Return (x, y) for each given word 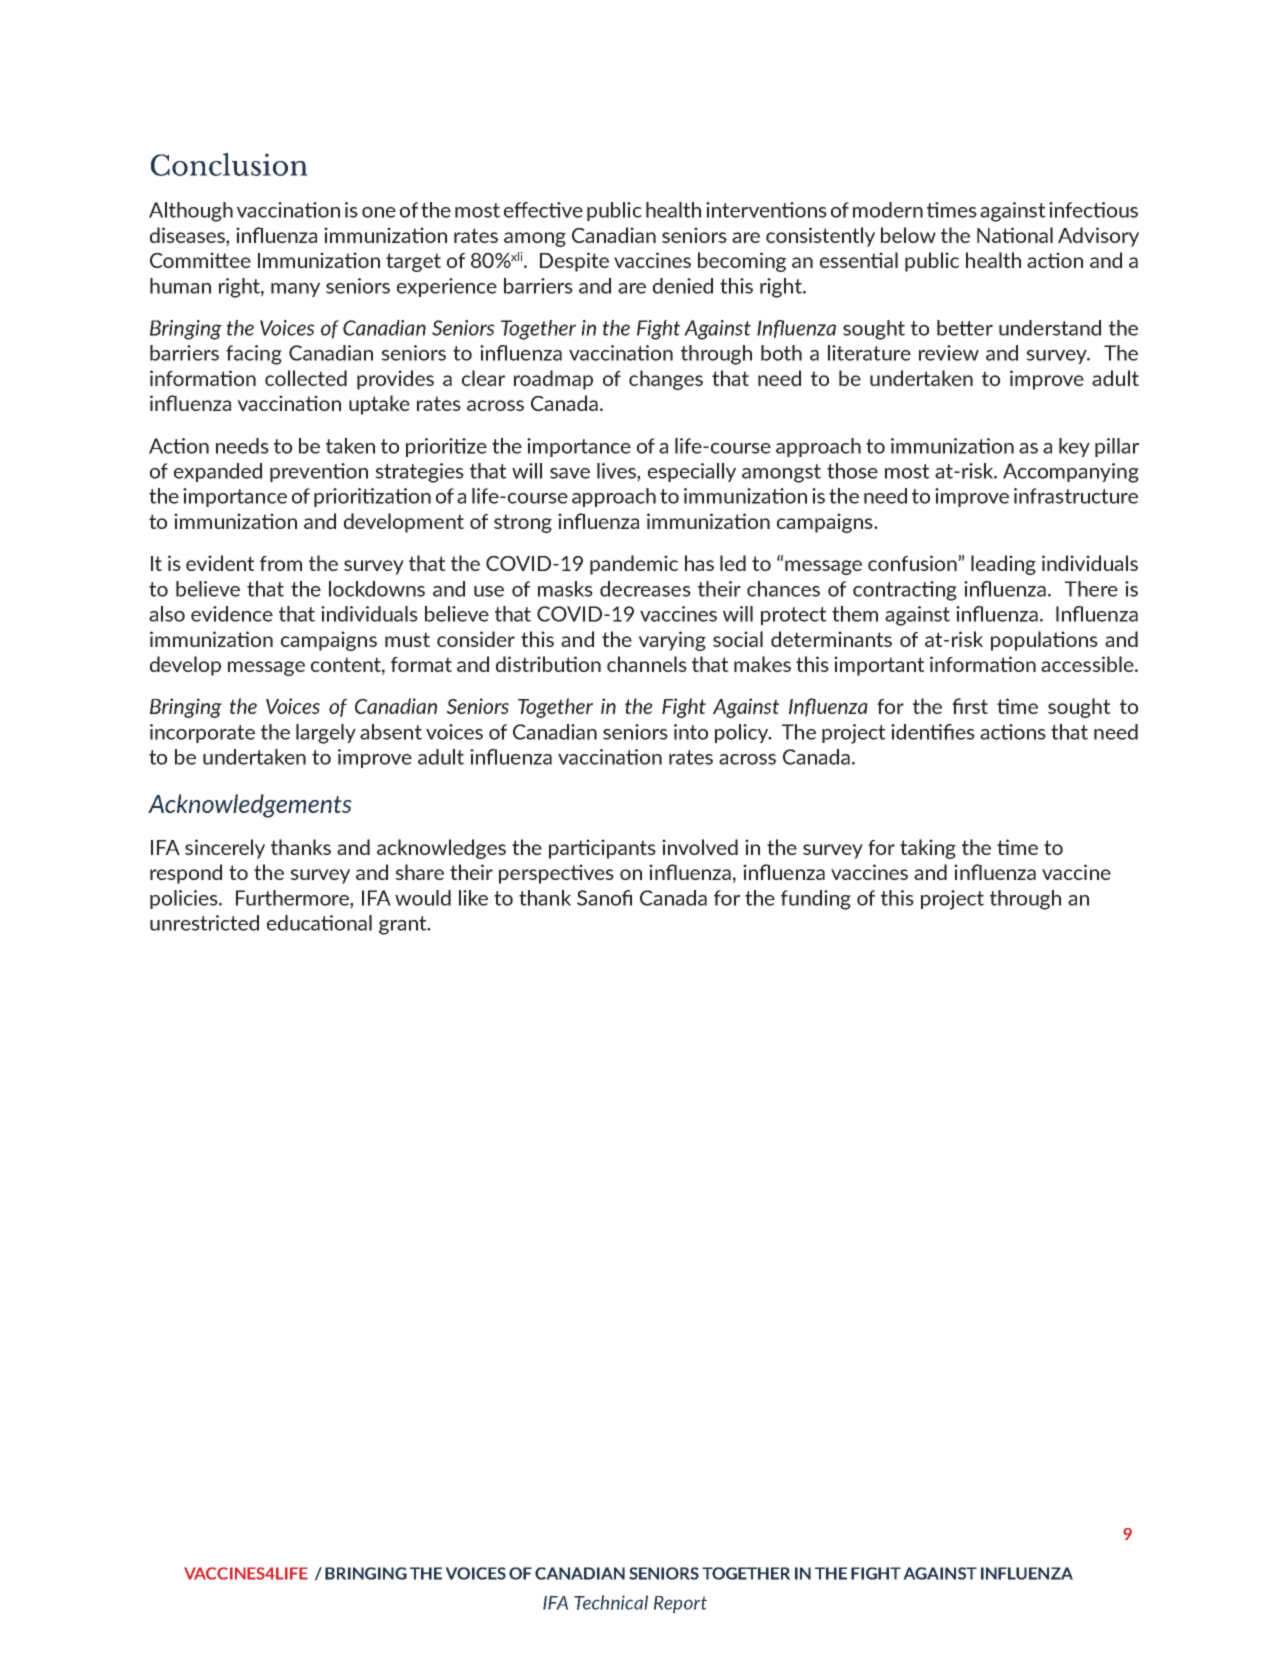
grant (404, 925)
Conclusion (229, 164)
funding (816, 900)
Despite (574, 262)
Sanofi (604, 898)
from (281, 563)
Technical (611, 1602)
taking (928, 849)
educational (319, 923)
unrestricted (204, 923)
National (1015, 235)
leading (1003, 565)
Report (680, 1604)
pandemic (634, 565)
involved (700, 847)
